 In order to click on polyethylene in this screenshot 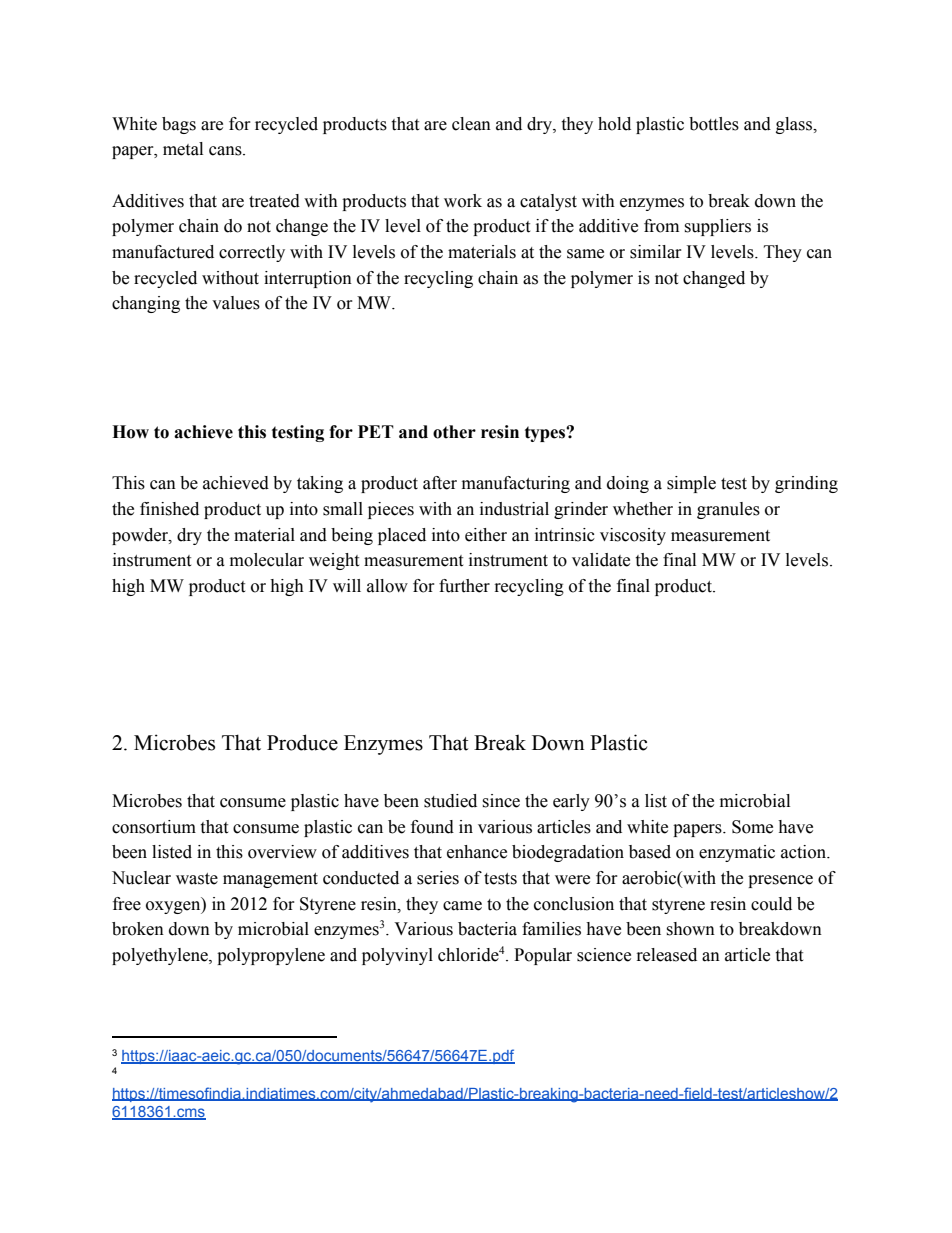, I will do `click(161, 956)`.
